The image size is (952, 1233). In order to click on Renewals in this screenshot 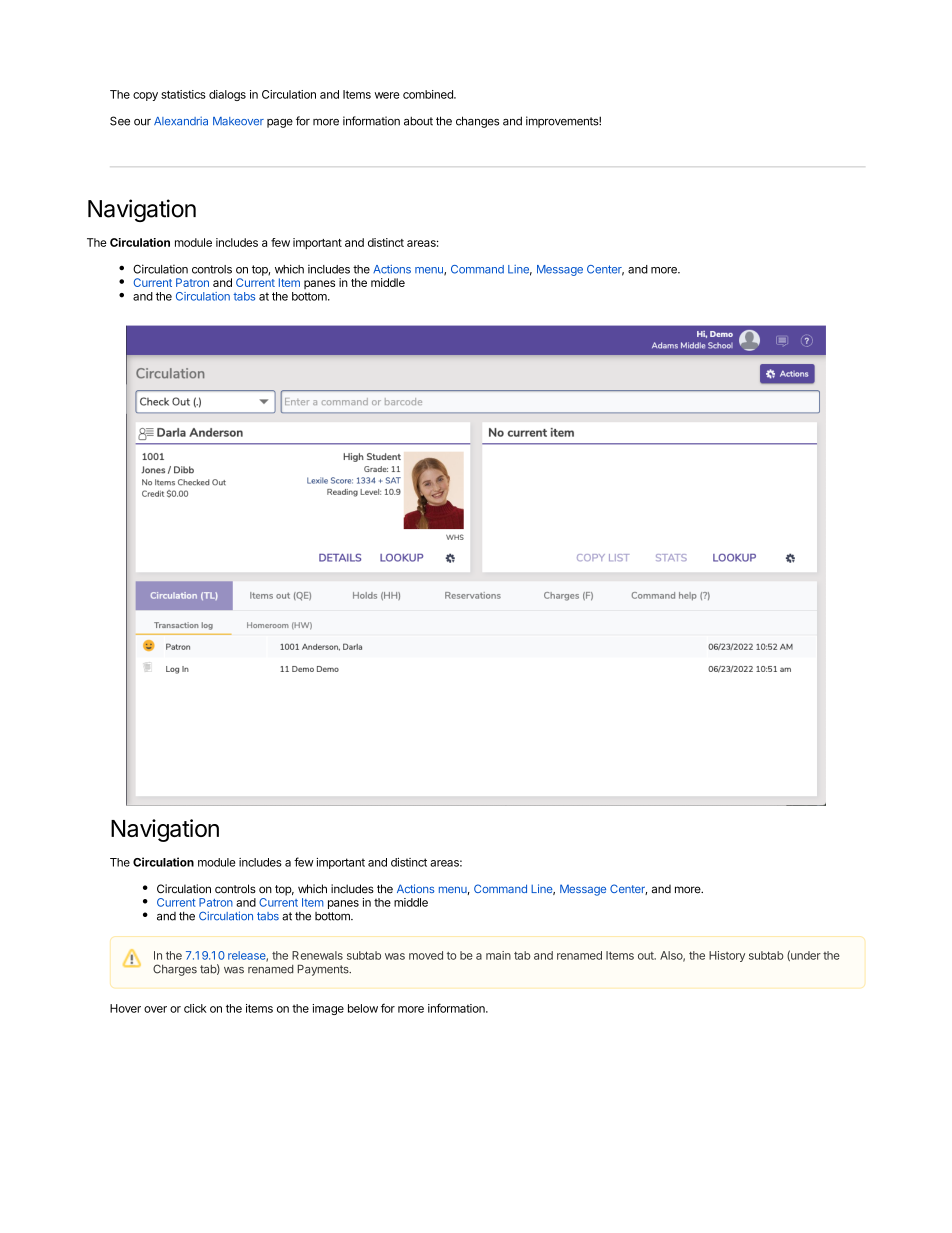, I will do `click(317, 955)`.
